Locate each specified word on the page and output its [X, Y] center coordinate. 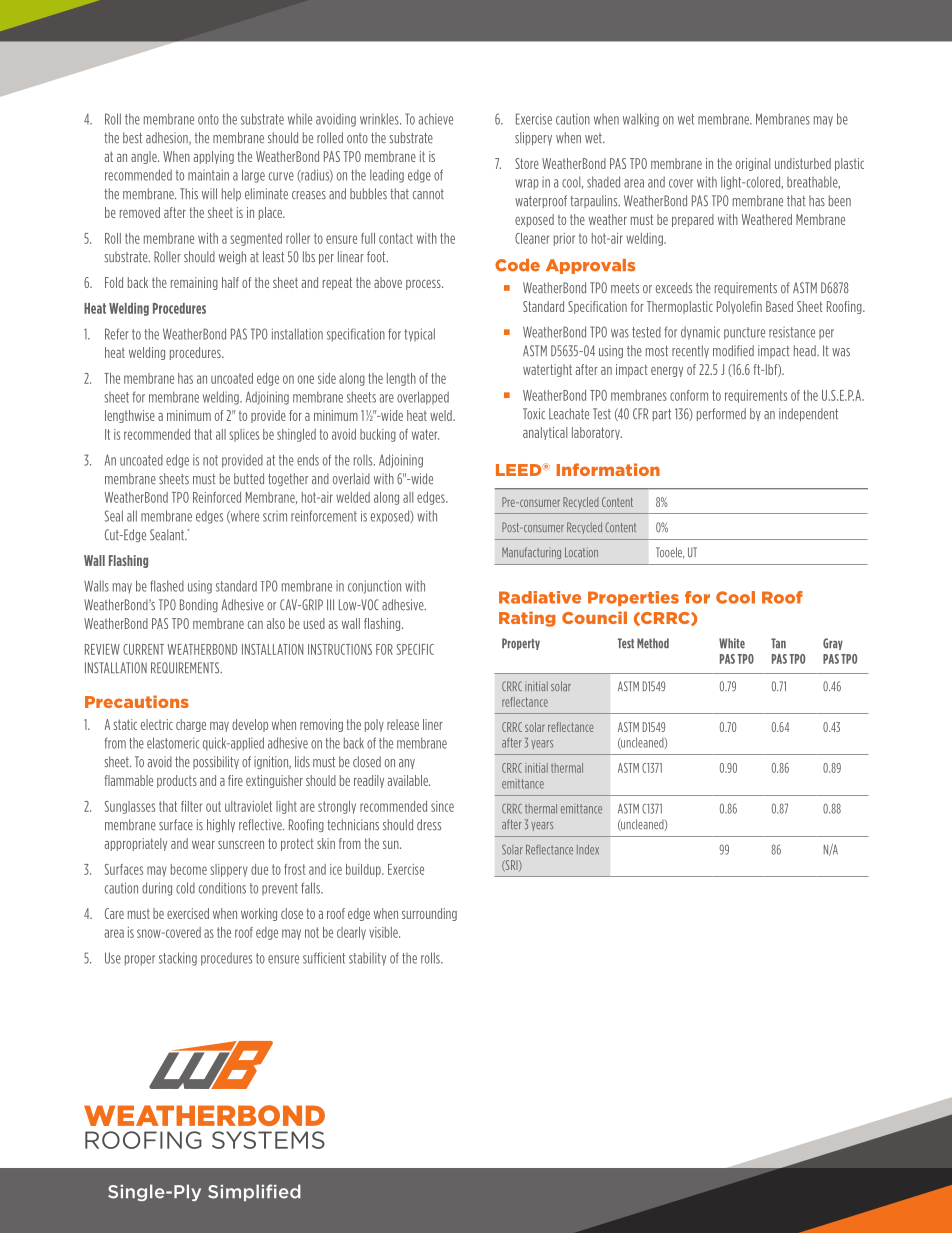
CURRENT [143, 649]
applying [213, 157]
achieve [435, 119]
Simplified [254, 1192]
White [732, 643]
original [753, 164]
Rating [527, 619]
